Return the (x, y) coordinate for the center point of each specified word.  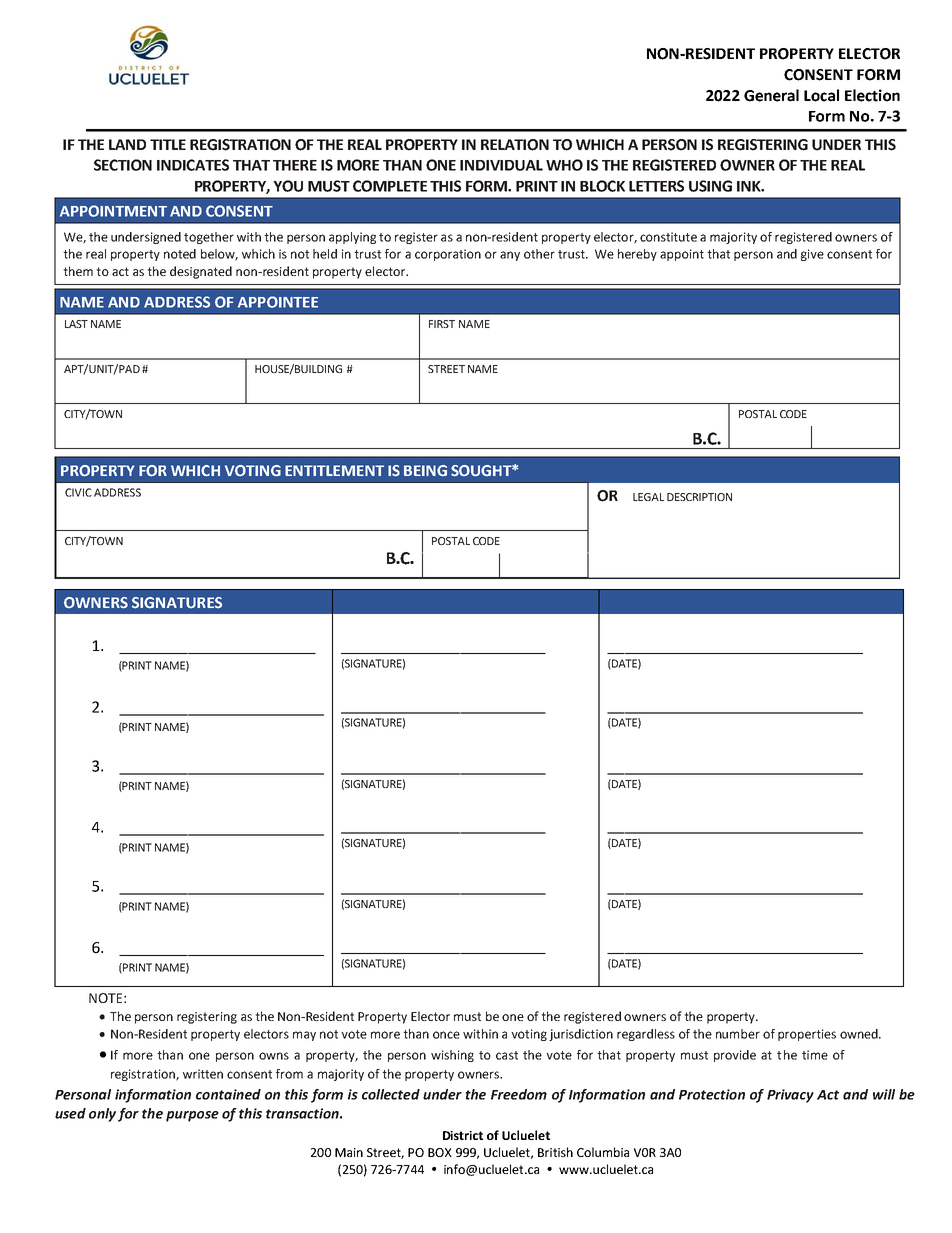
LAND (127, 144)
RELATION (515, 145)
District (463, 1135)
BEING (425, 470)
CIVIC (78, 492)
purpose (192, 1116)
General (771, 95)
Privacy (790, 1096)
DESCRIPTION (699, 497)
